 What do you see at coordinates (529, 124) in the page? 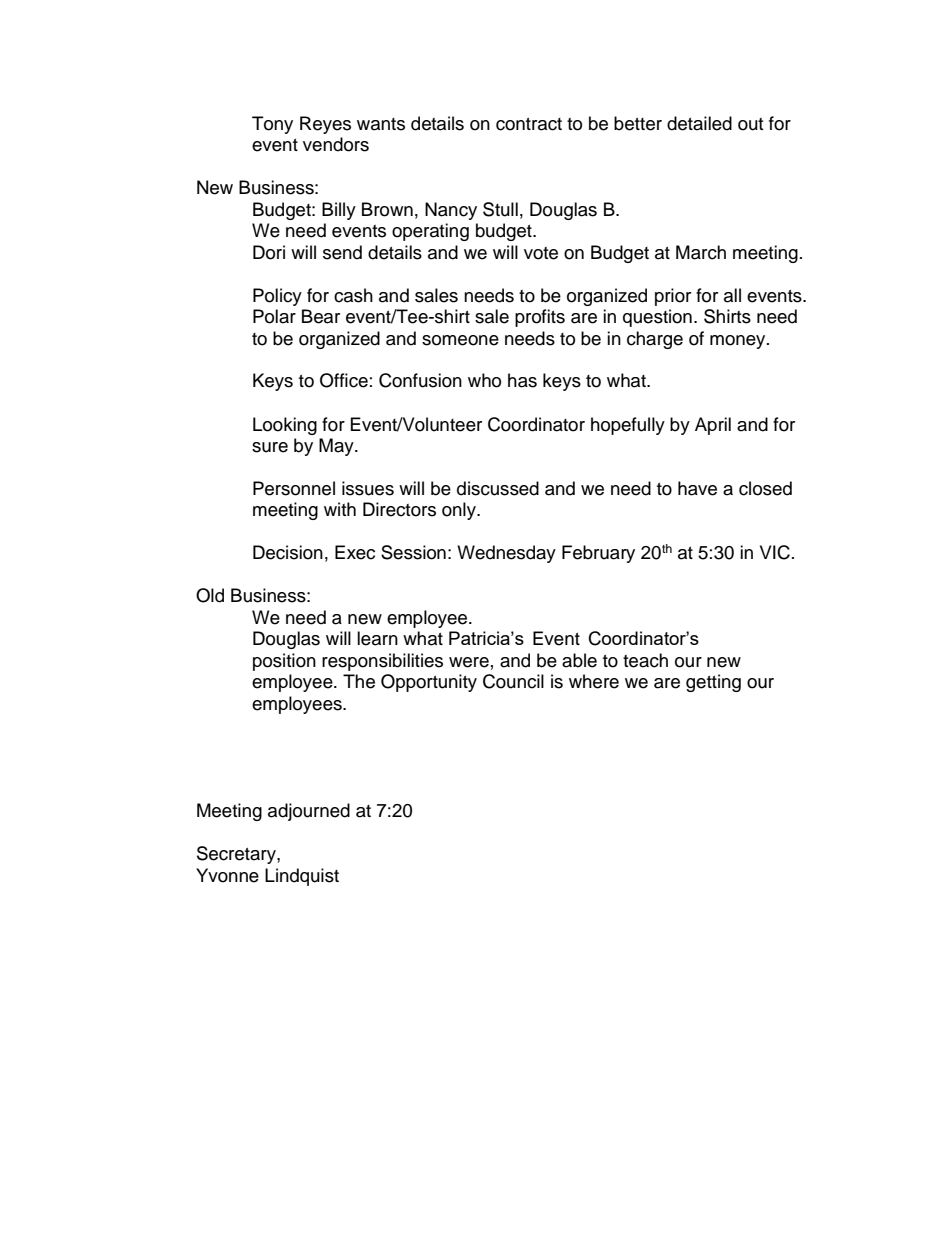
I see `contract` at bounding box center [529, 124].
